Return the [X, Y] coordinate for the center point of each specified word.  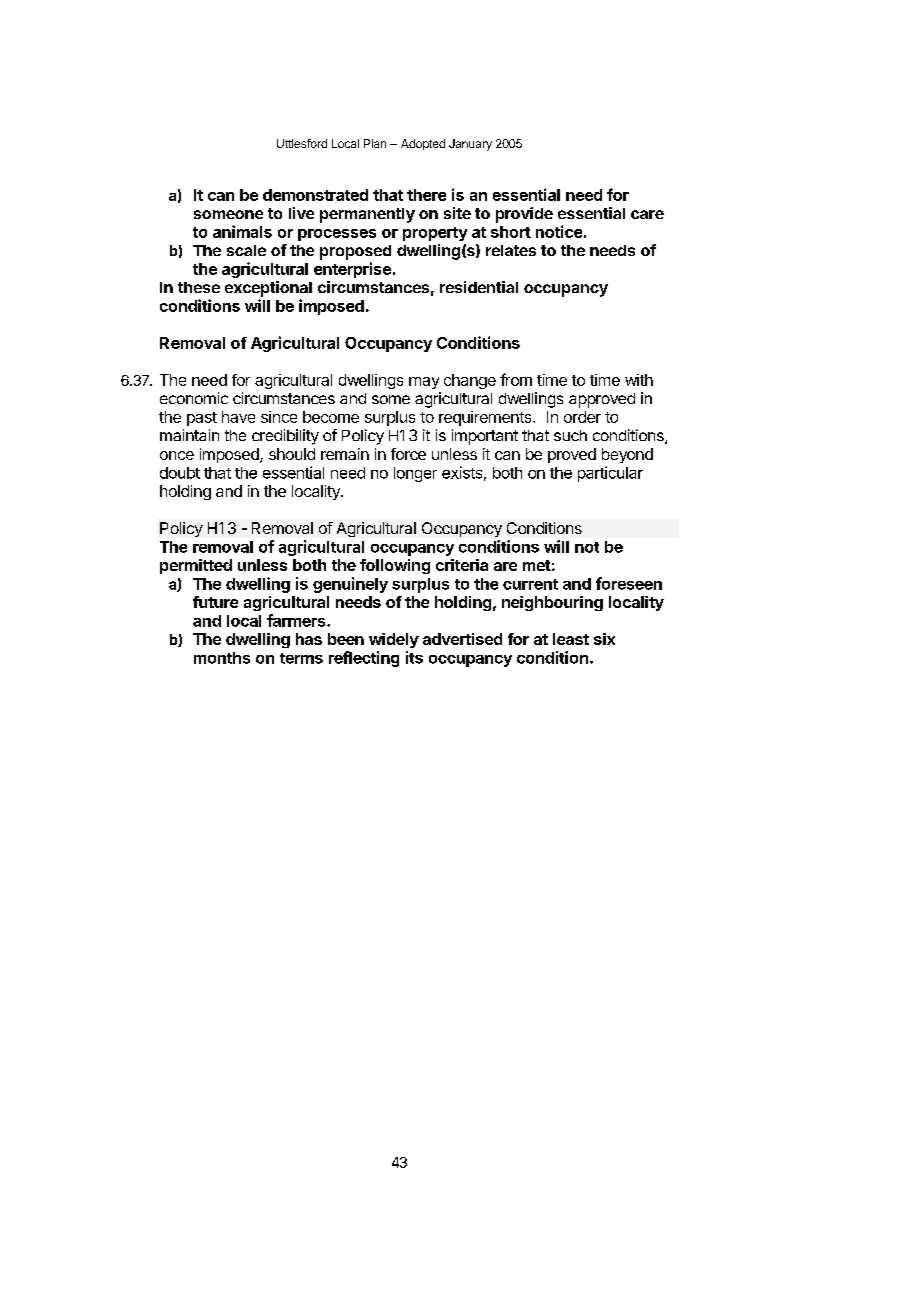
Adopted [423, 144]
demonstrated [315, 195]
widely [394, 640]
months [222, 658]
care [647, 214]
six [604, 639]
